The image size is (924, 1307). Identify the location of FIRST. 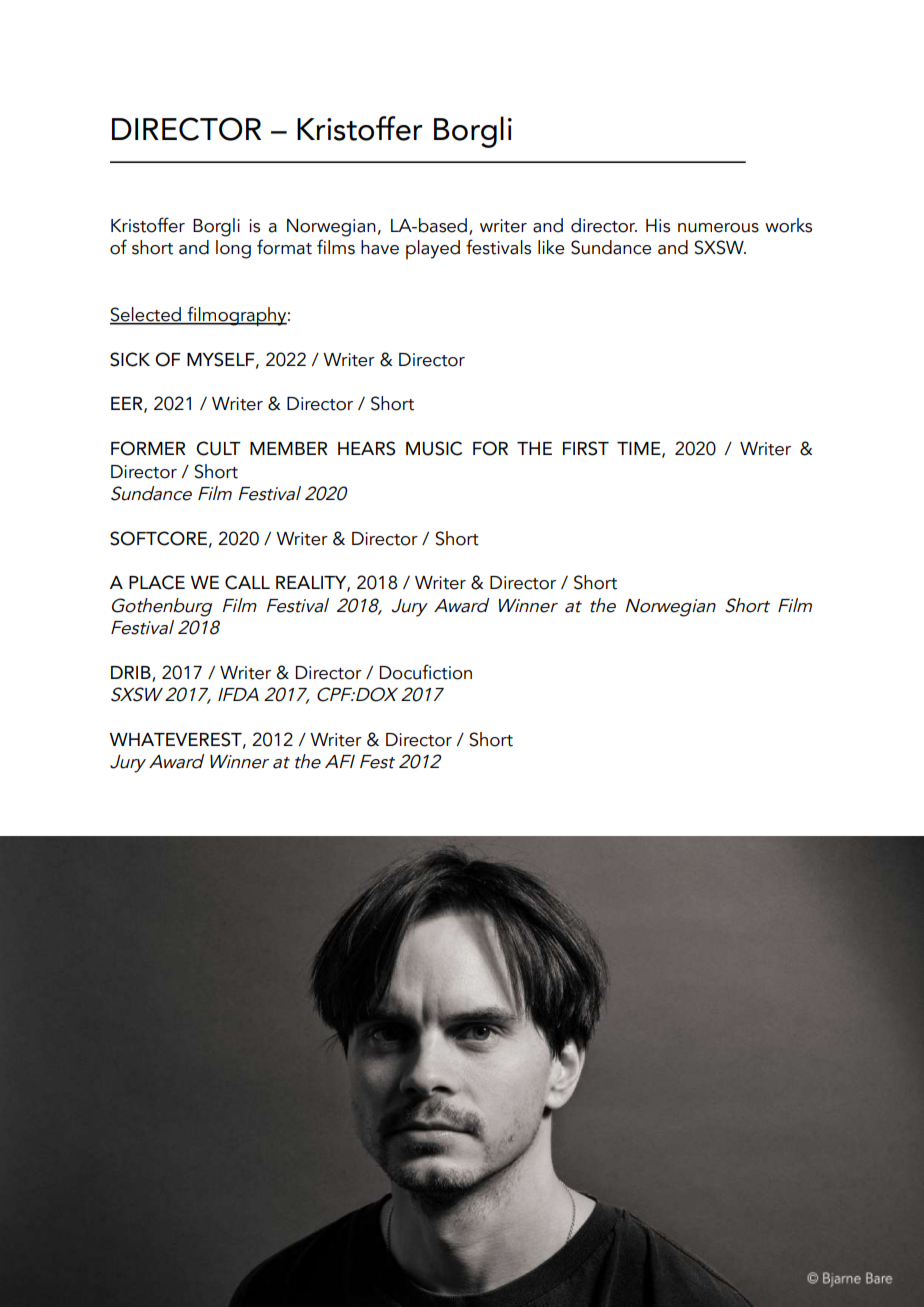
(586, 448).
